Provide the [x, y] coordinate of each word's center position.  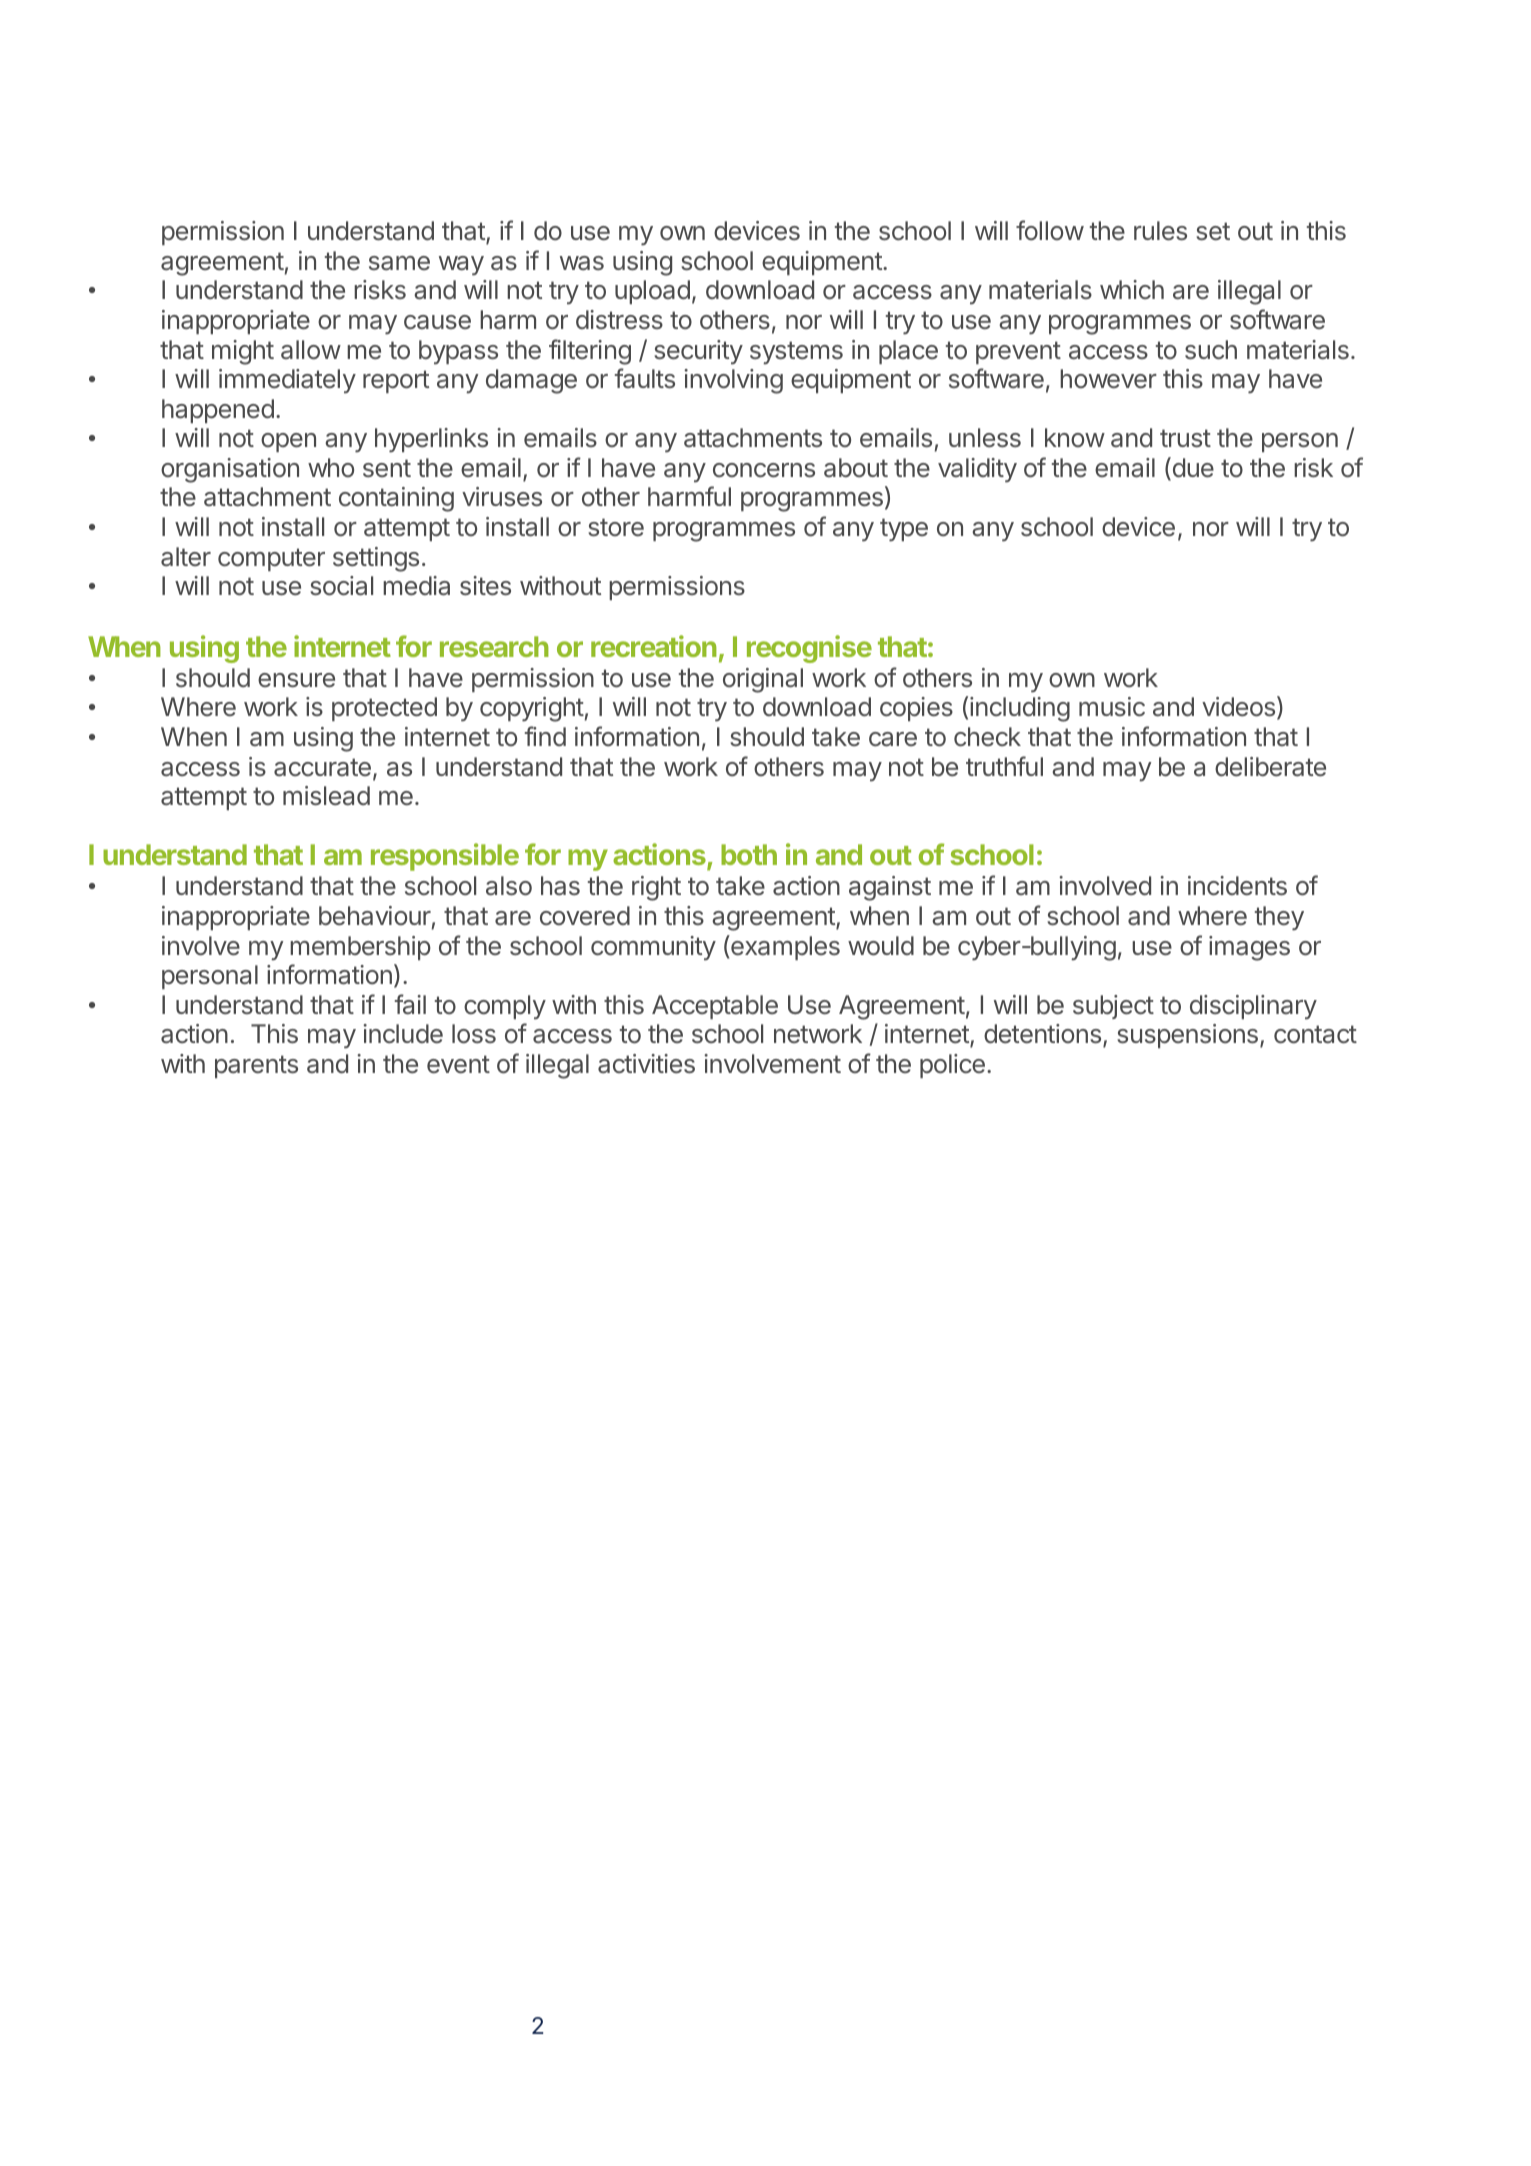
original [763, 680]
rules [1160, 231]
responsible [445, 857]
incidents [1237, 886]
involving [733, 381]
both [749, 854]
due [1192, 468]
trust [1185, 438]
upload [652, 292]
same [399, 263]
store [616, 527]
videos [1238, 707]
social [341, 586]
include [403, 1034]
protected [384, 709]
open [288, 442]
